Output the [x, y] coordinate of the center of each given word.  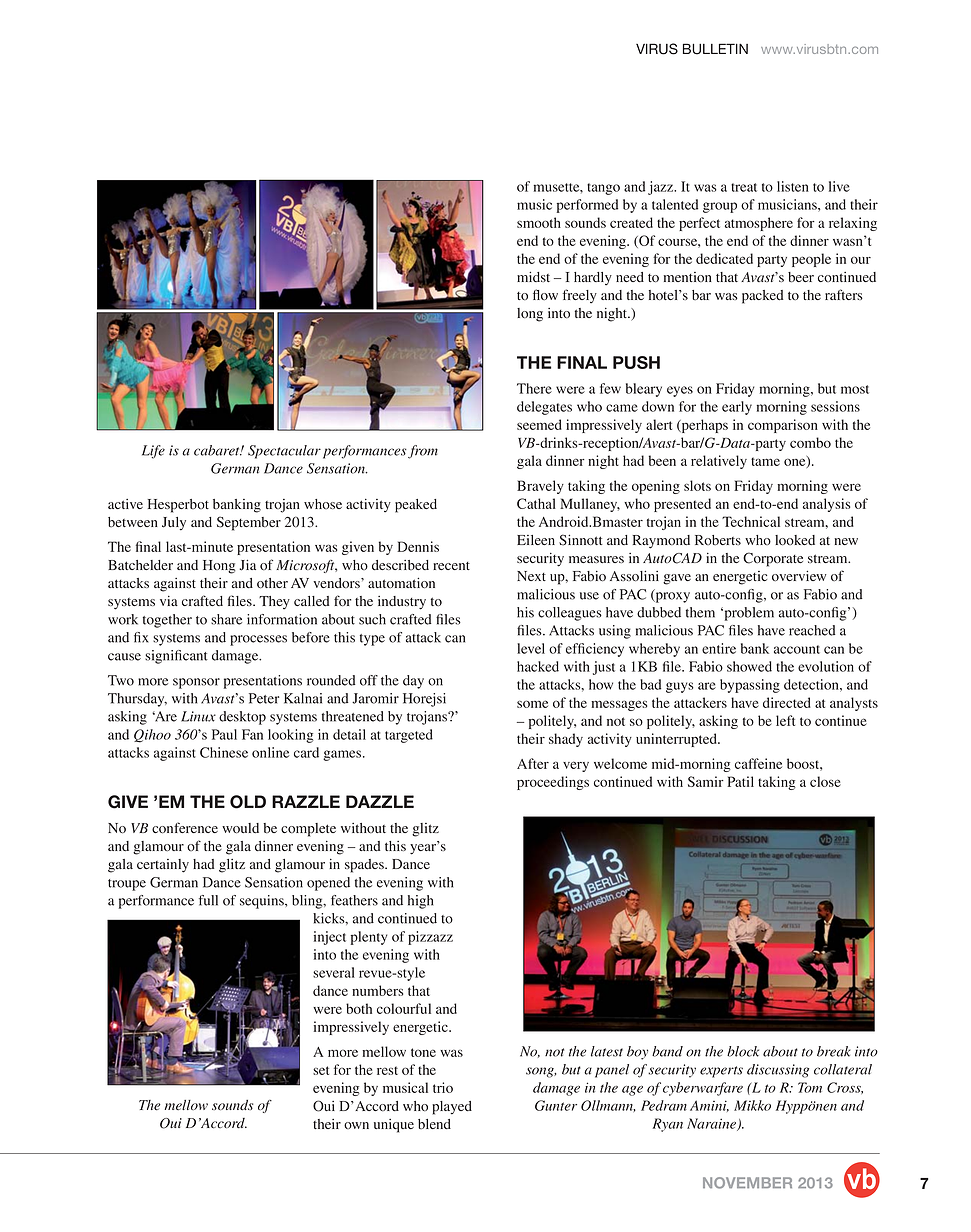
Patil [740, 781]
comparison [783, 426]
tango [603, 189]
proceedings [553, 783]
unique [394, 1126]
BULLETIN [715, 49]
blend [434, 1124]
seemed [539, 424]
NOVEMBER [747, 1183]
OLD [248, 802]
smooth [539, 222]
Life [153, 452]
